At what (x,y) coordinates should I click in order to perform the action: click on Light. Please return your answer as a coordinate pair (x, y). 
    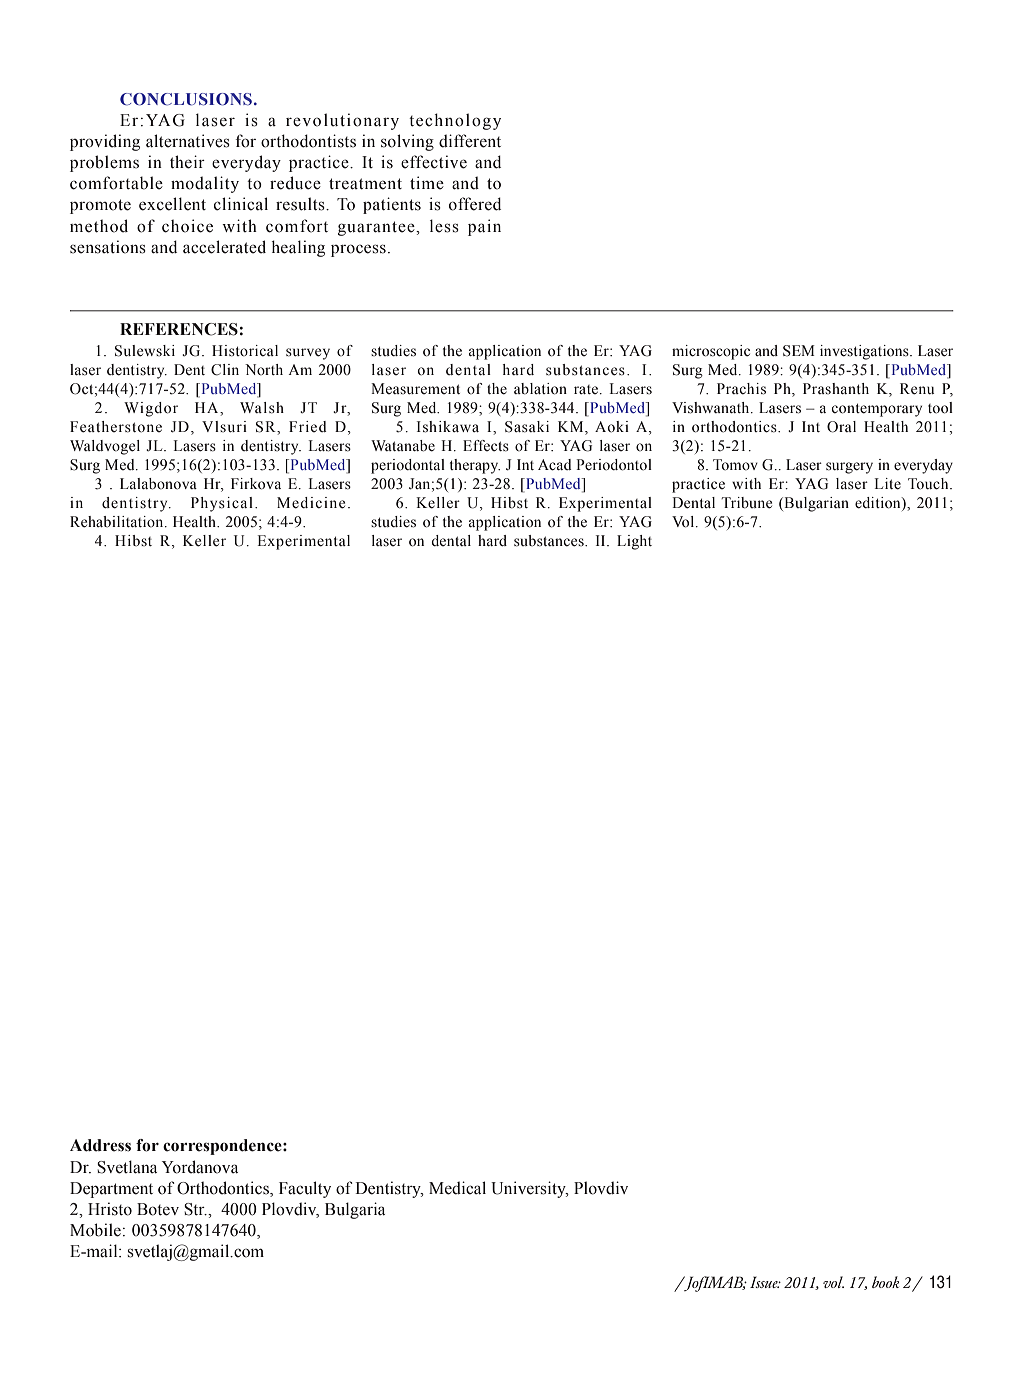
    Looking at the image, I should click on (634, 542).
